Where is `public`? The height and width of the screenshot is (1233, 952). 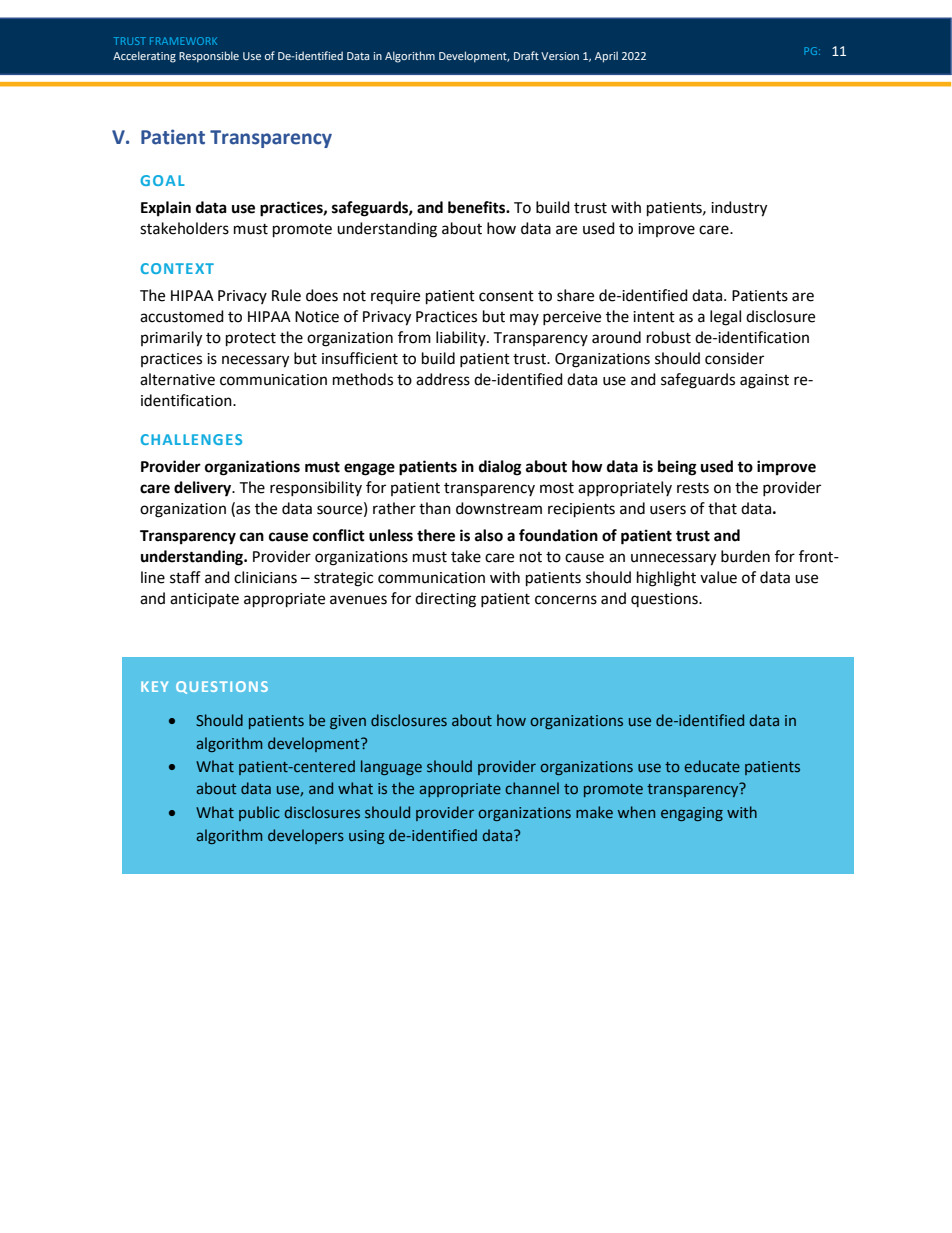 public is located at coordinates (259, 813).
